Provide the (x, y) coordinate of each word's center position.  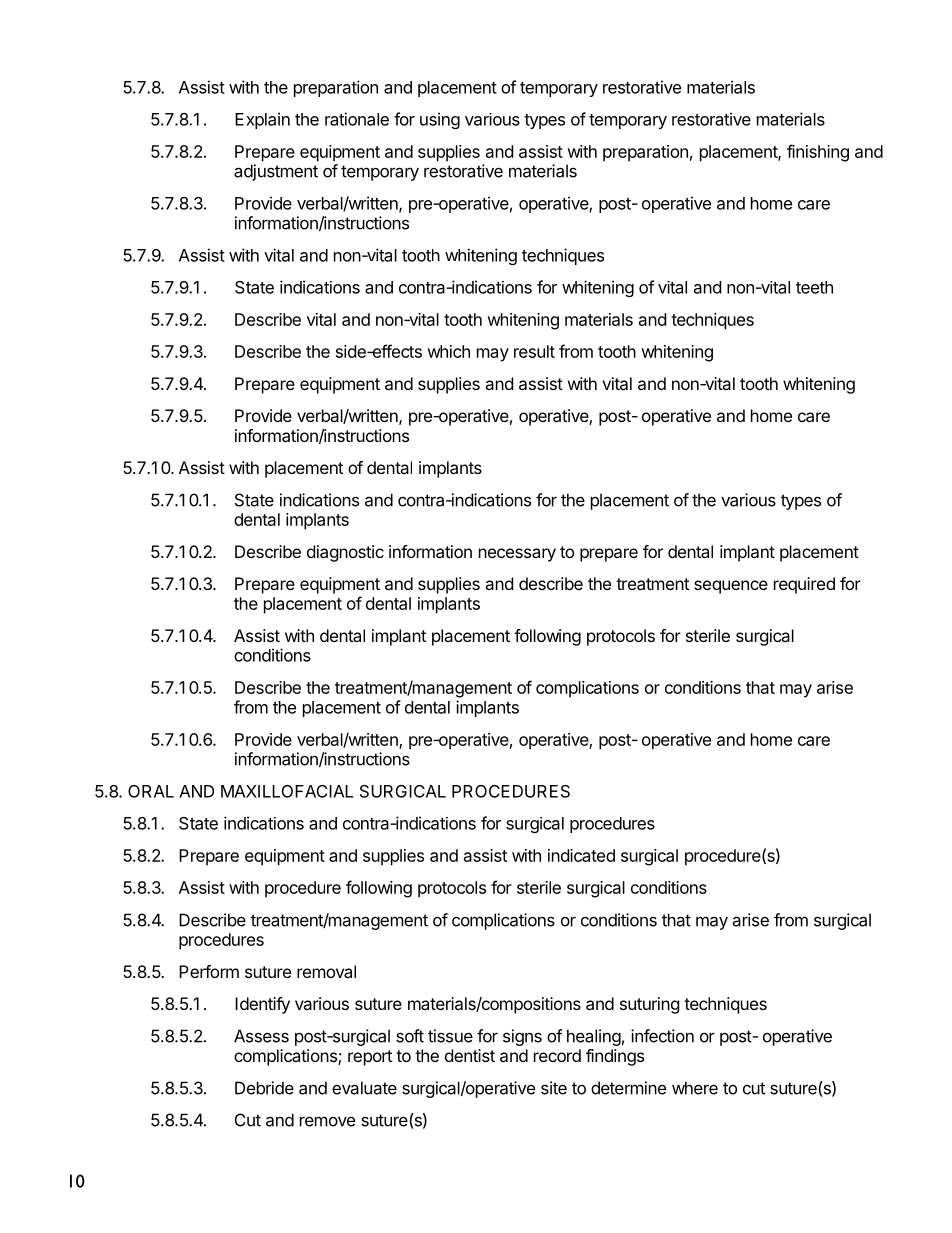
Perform (209, 971)
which (448, 351)
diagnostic (345, 553)
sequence (731, 587)
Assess (261, 1036)
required (804, 585)
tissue (450, 1036)
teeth (814, 287)
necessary (517, 555)
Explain (262, 120)
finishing (818, 153)
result (534, 351)
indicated (581, 855)
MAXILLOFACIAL (287, 791)
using (440, 120)
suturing (650, 1005)
